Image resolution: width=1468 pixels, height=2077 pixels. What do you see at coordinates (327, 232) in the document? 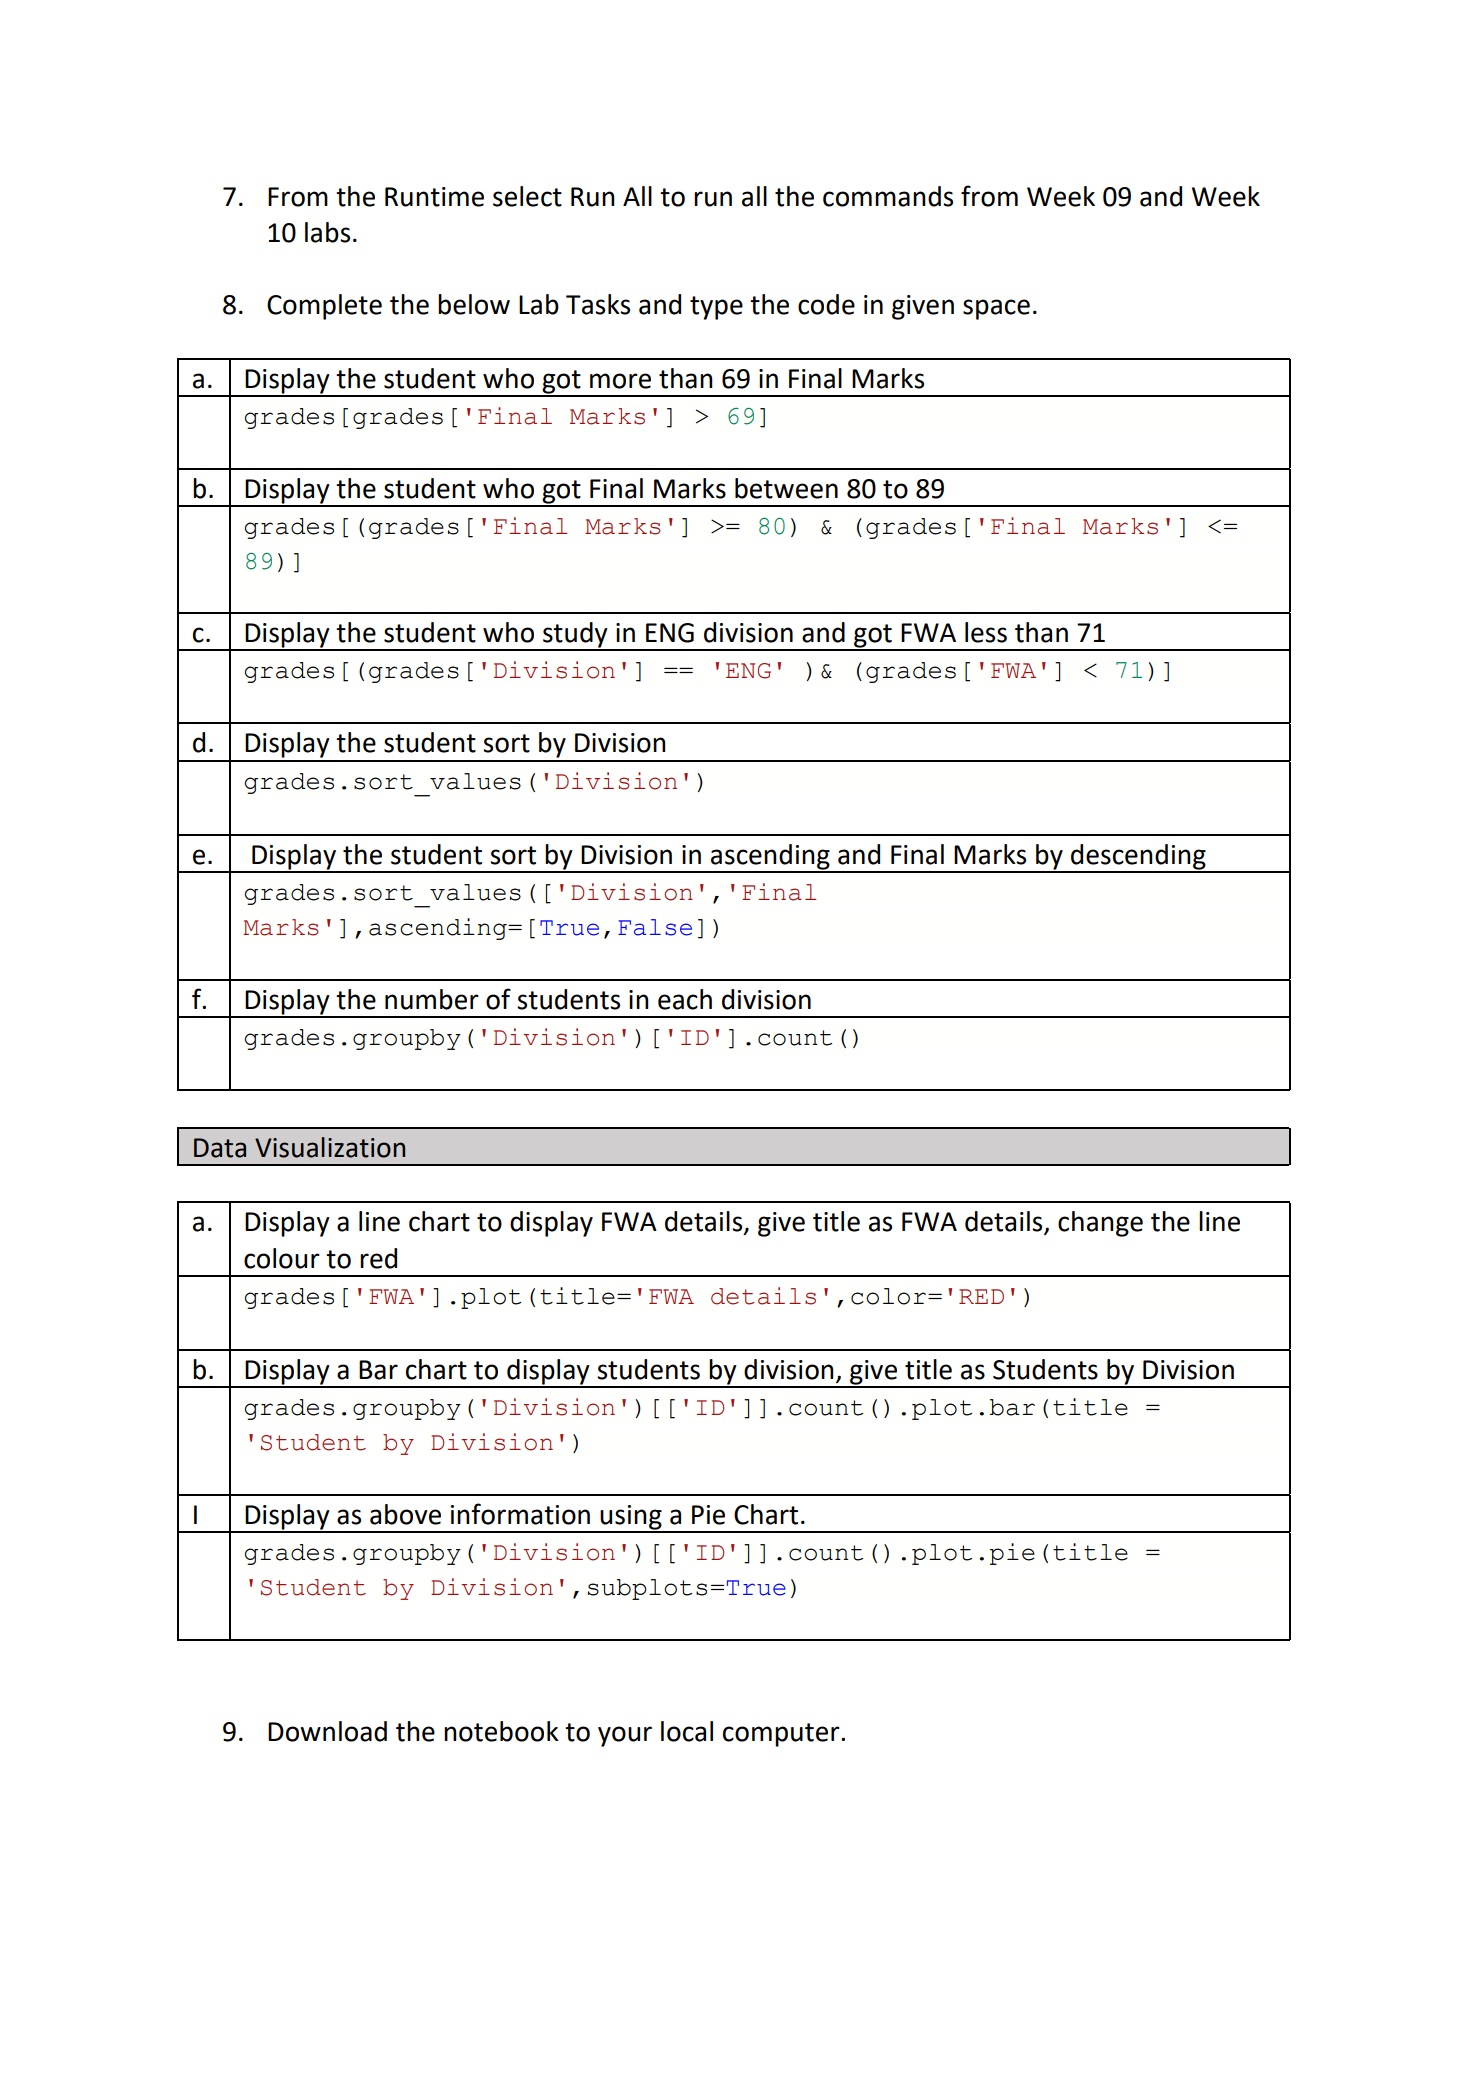
I see `labs` at bounding box center [327, 232].
